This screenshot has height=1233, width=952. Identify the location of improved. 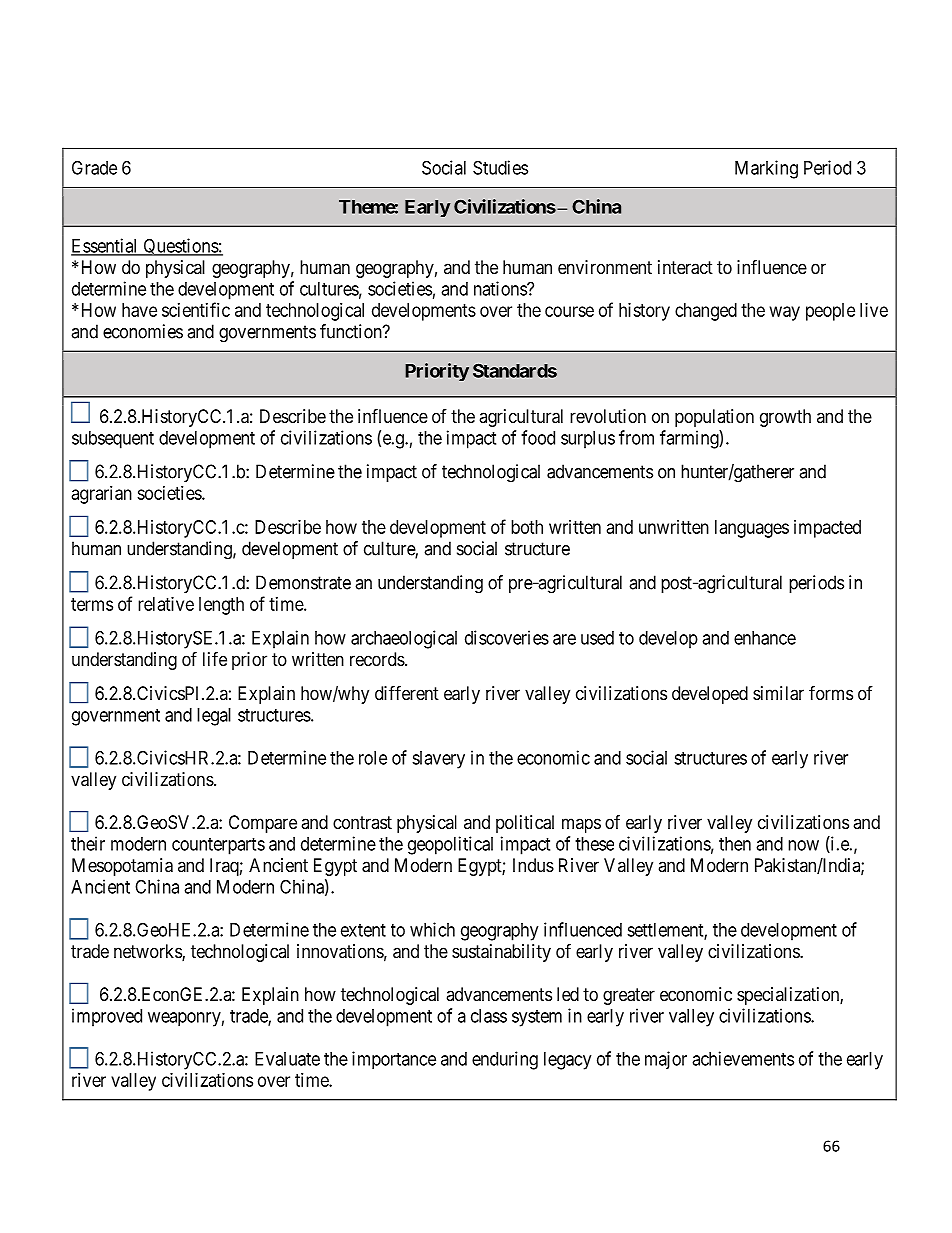
(107, 1017).
